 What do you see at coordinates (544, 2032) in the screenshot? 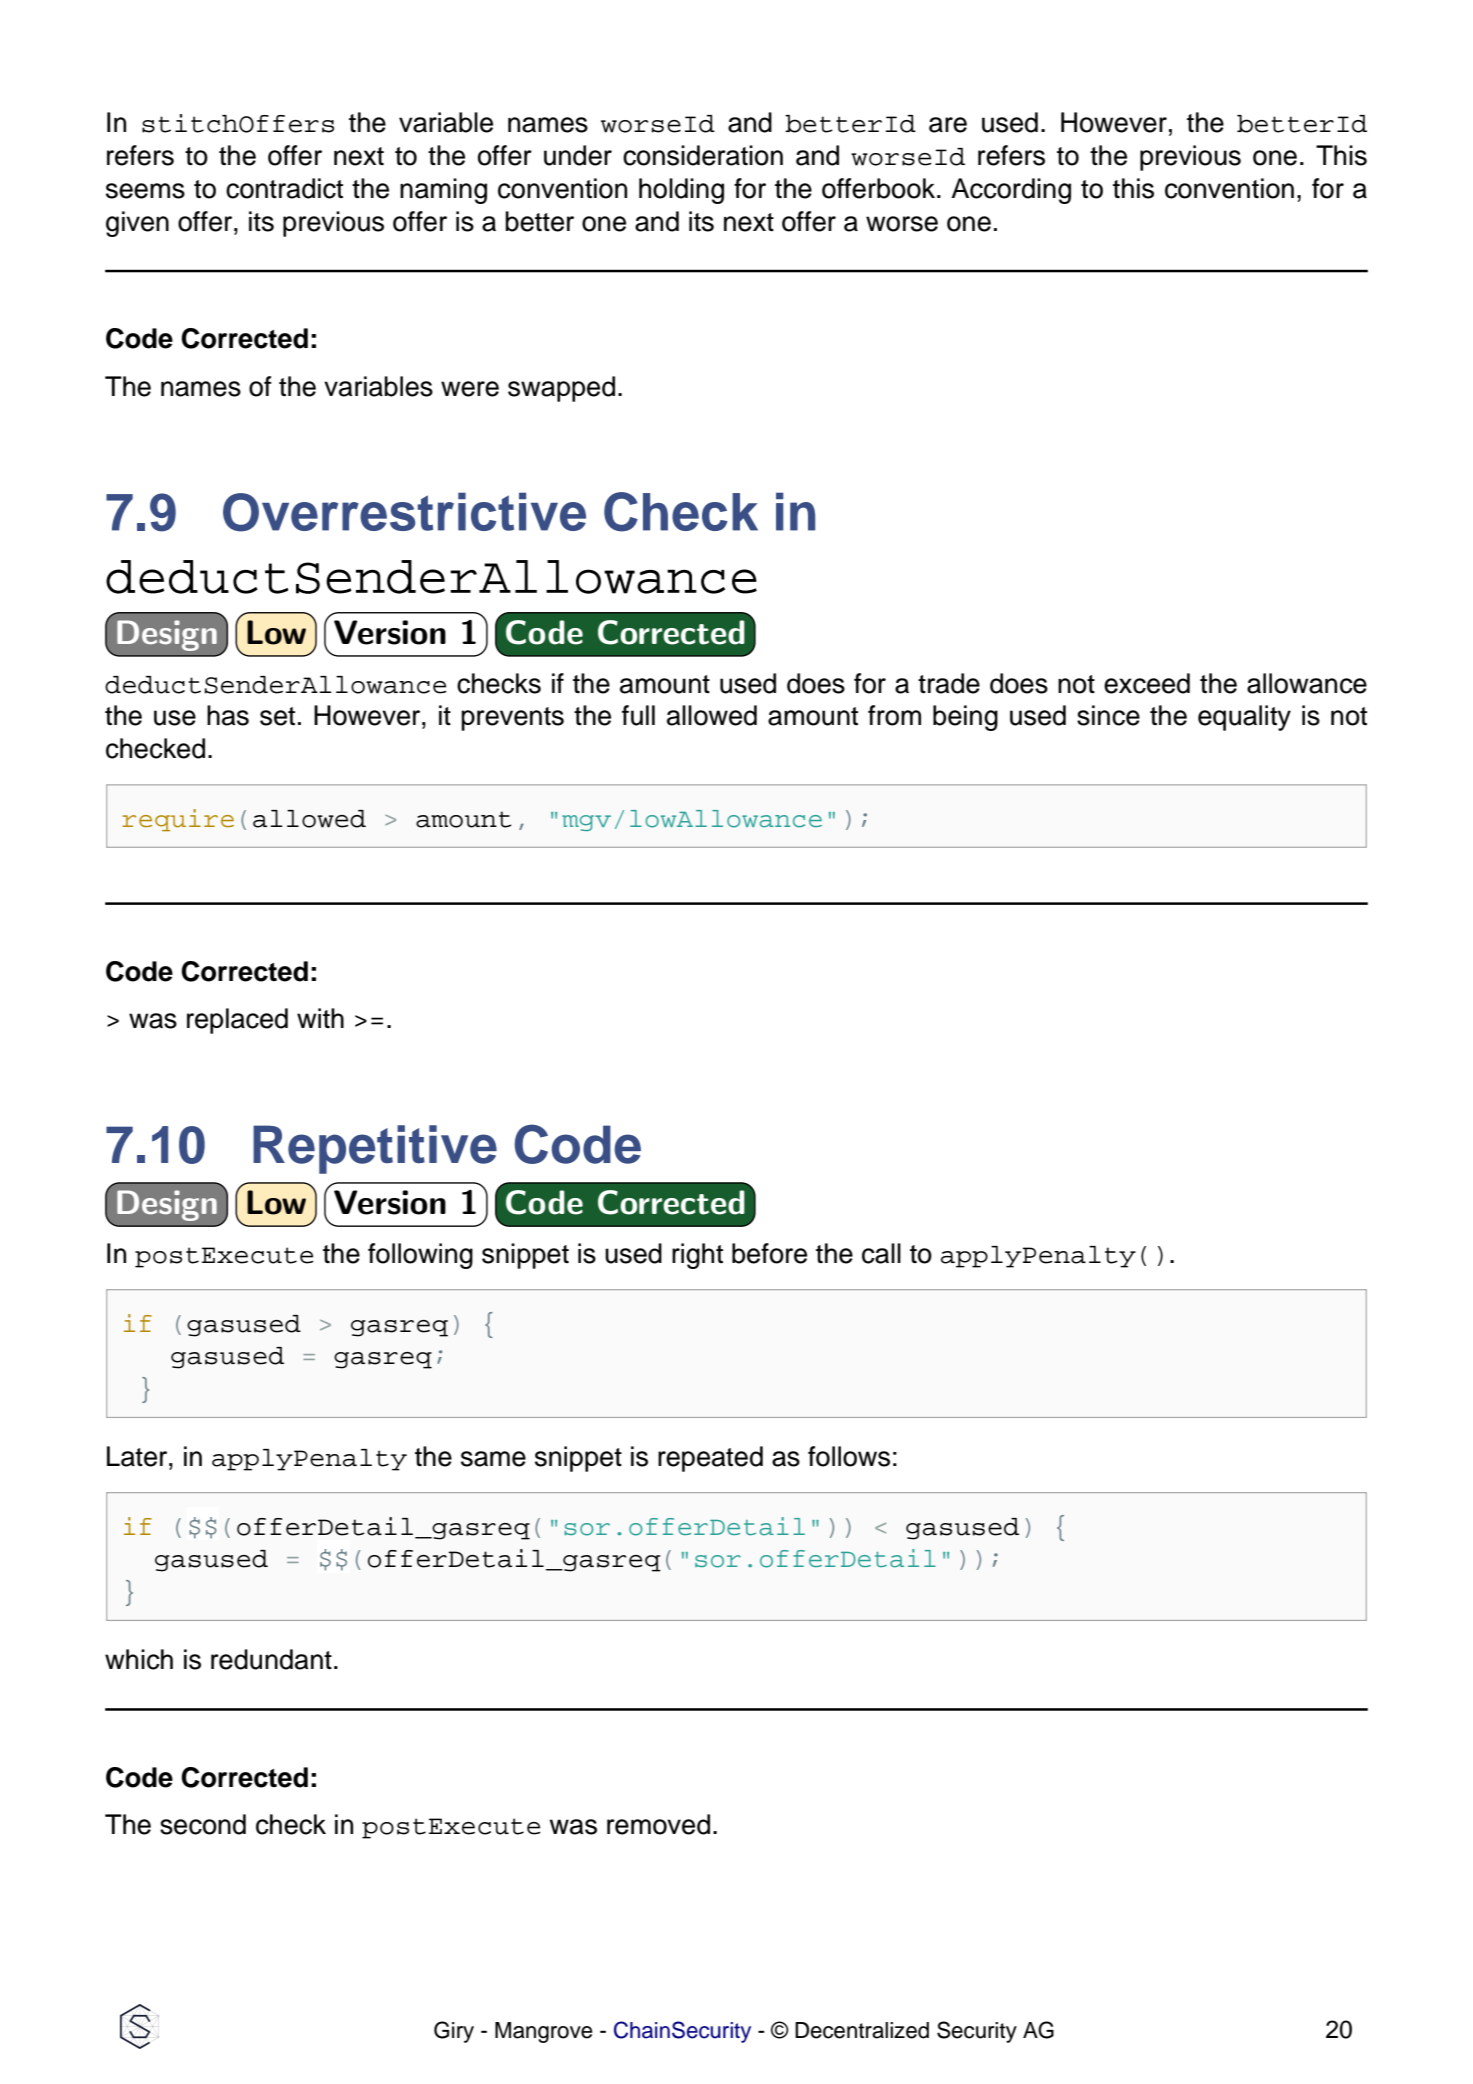
I see `Mangrove` at bounding box center [544, 2032].
